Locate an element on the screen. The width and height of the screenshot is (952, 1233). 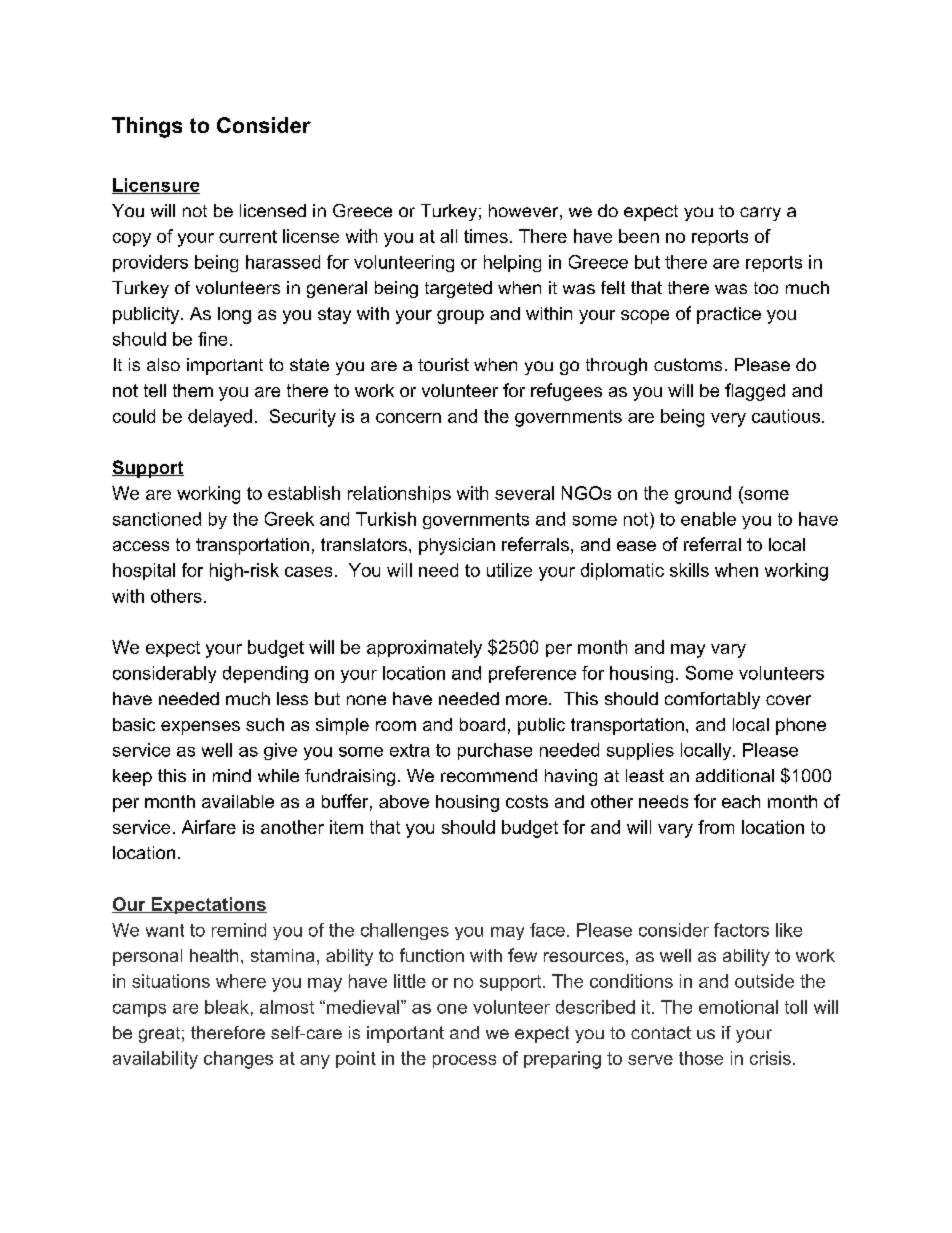
carry is located at coordinates (760, 214).
